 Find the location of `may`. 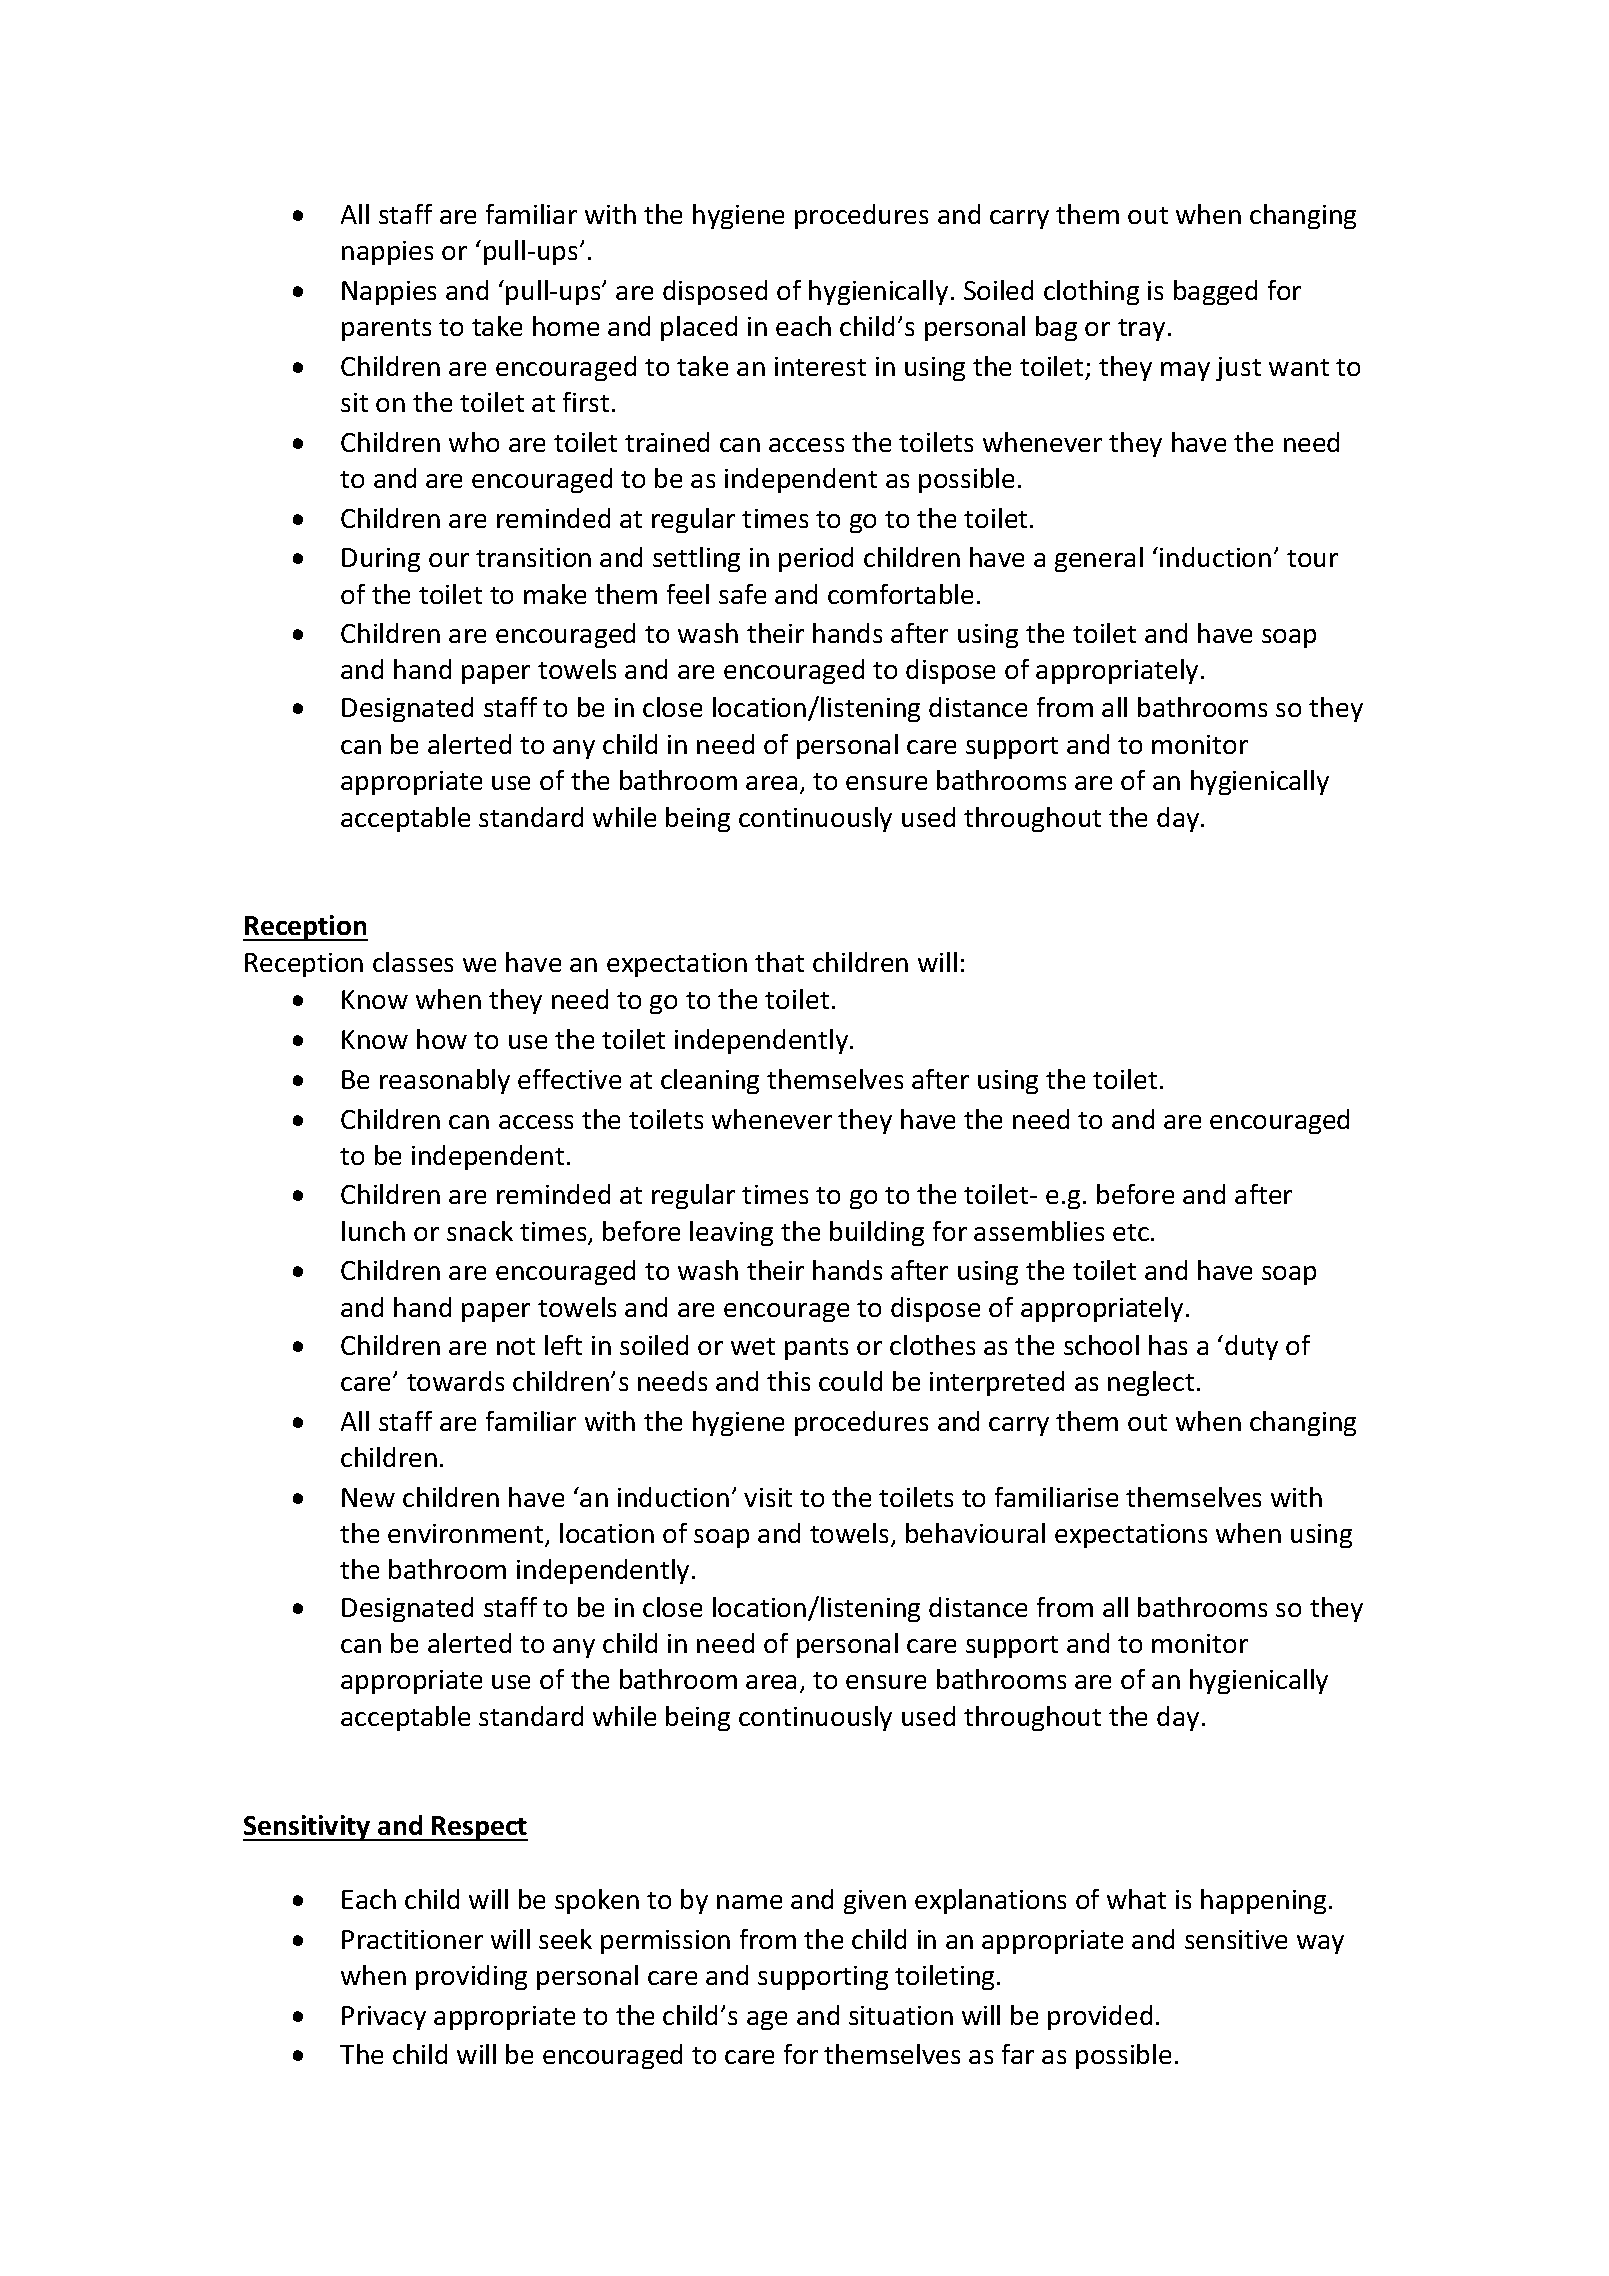

may is located at coordinates (1185, 371).
